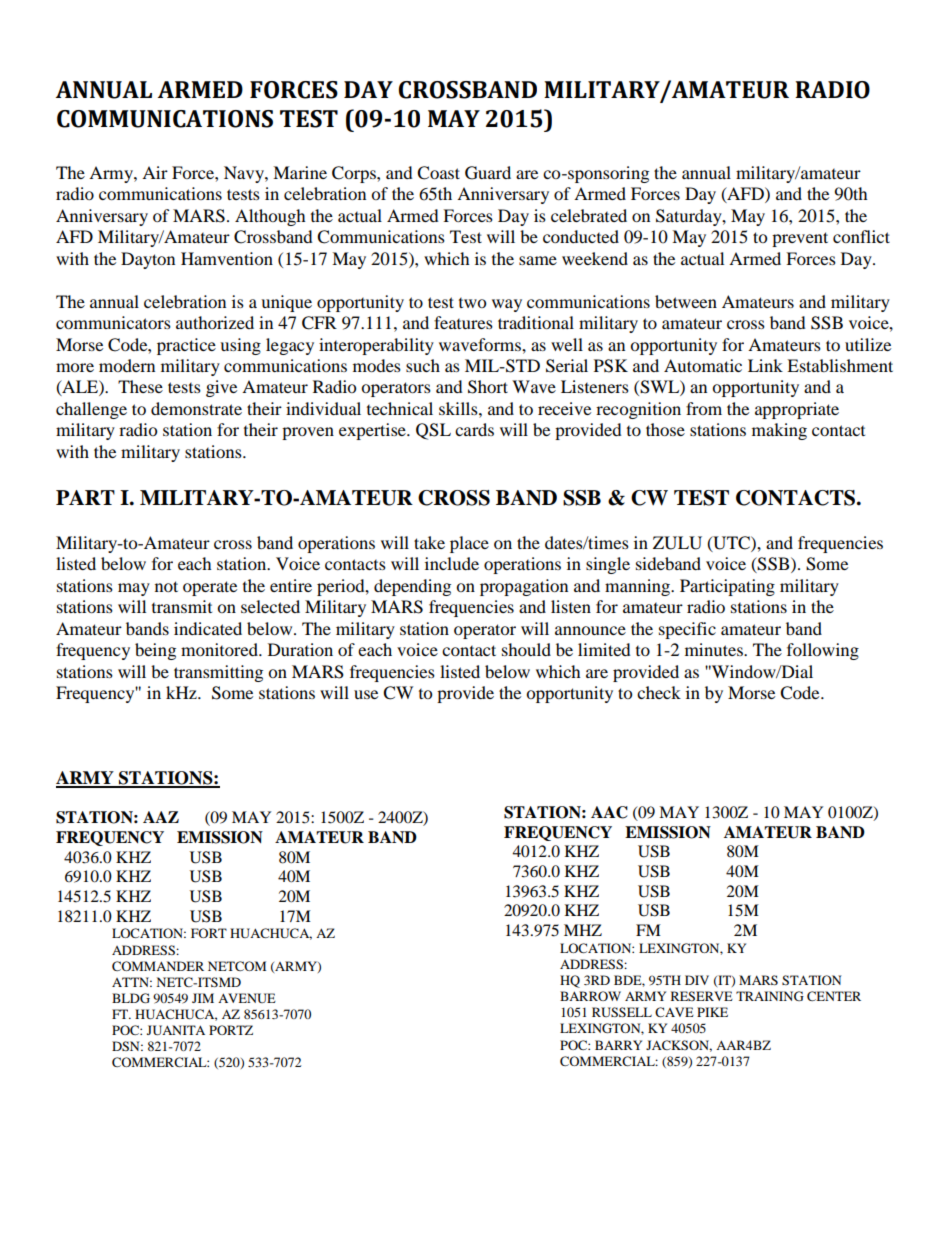  I want to click on should, so click(526, 649).
